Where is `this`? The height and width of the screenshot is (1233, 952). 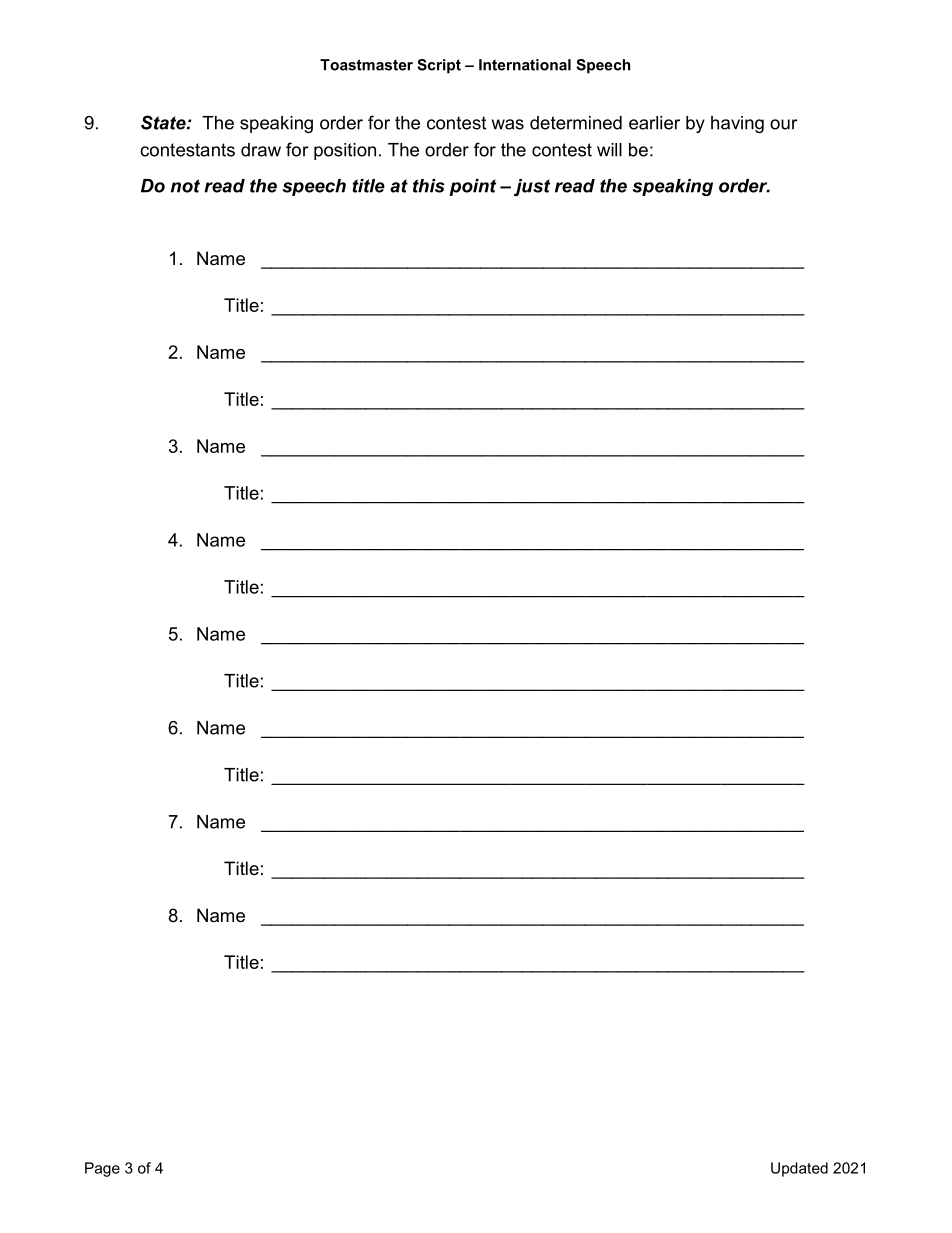
this is located at coordinates (429, 186).
